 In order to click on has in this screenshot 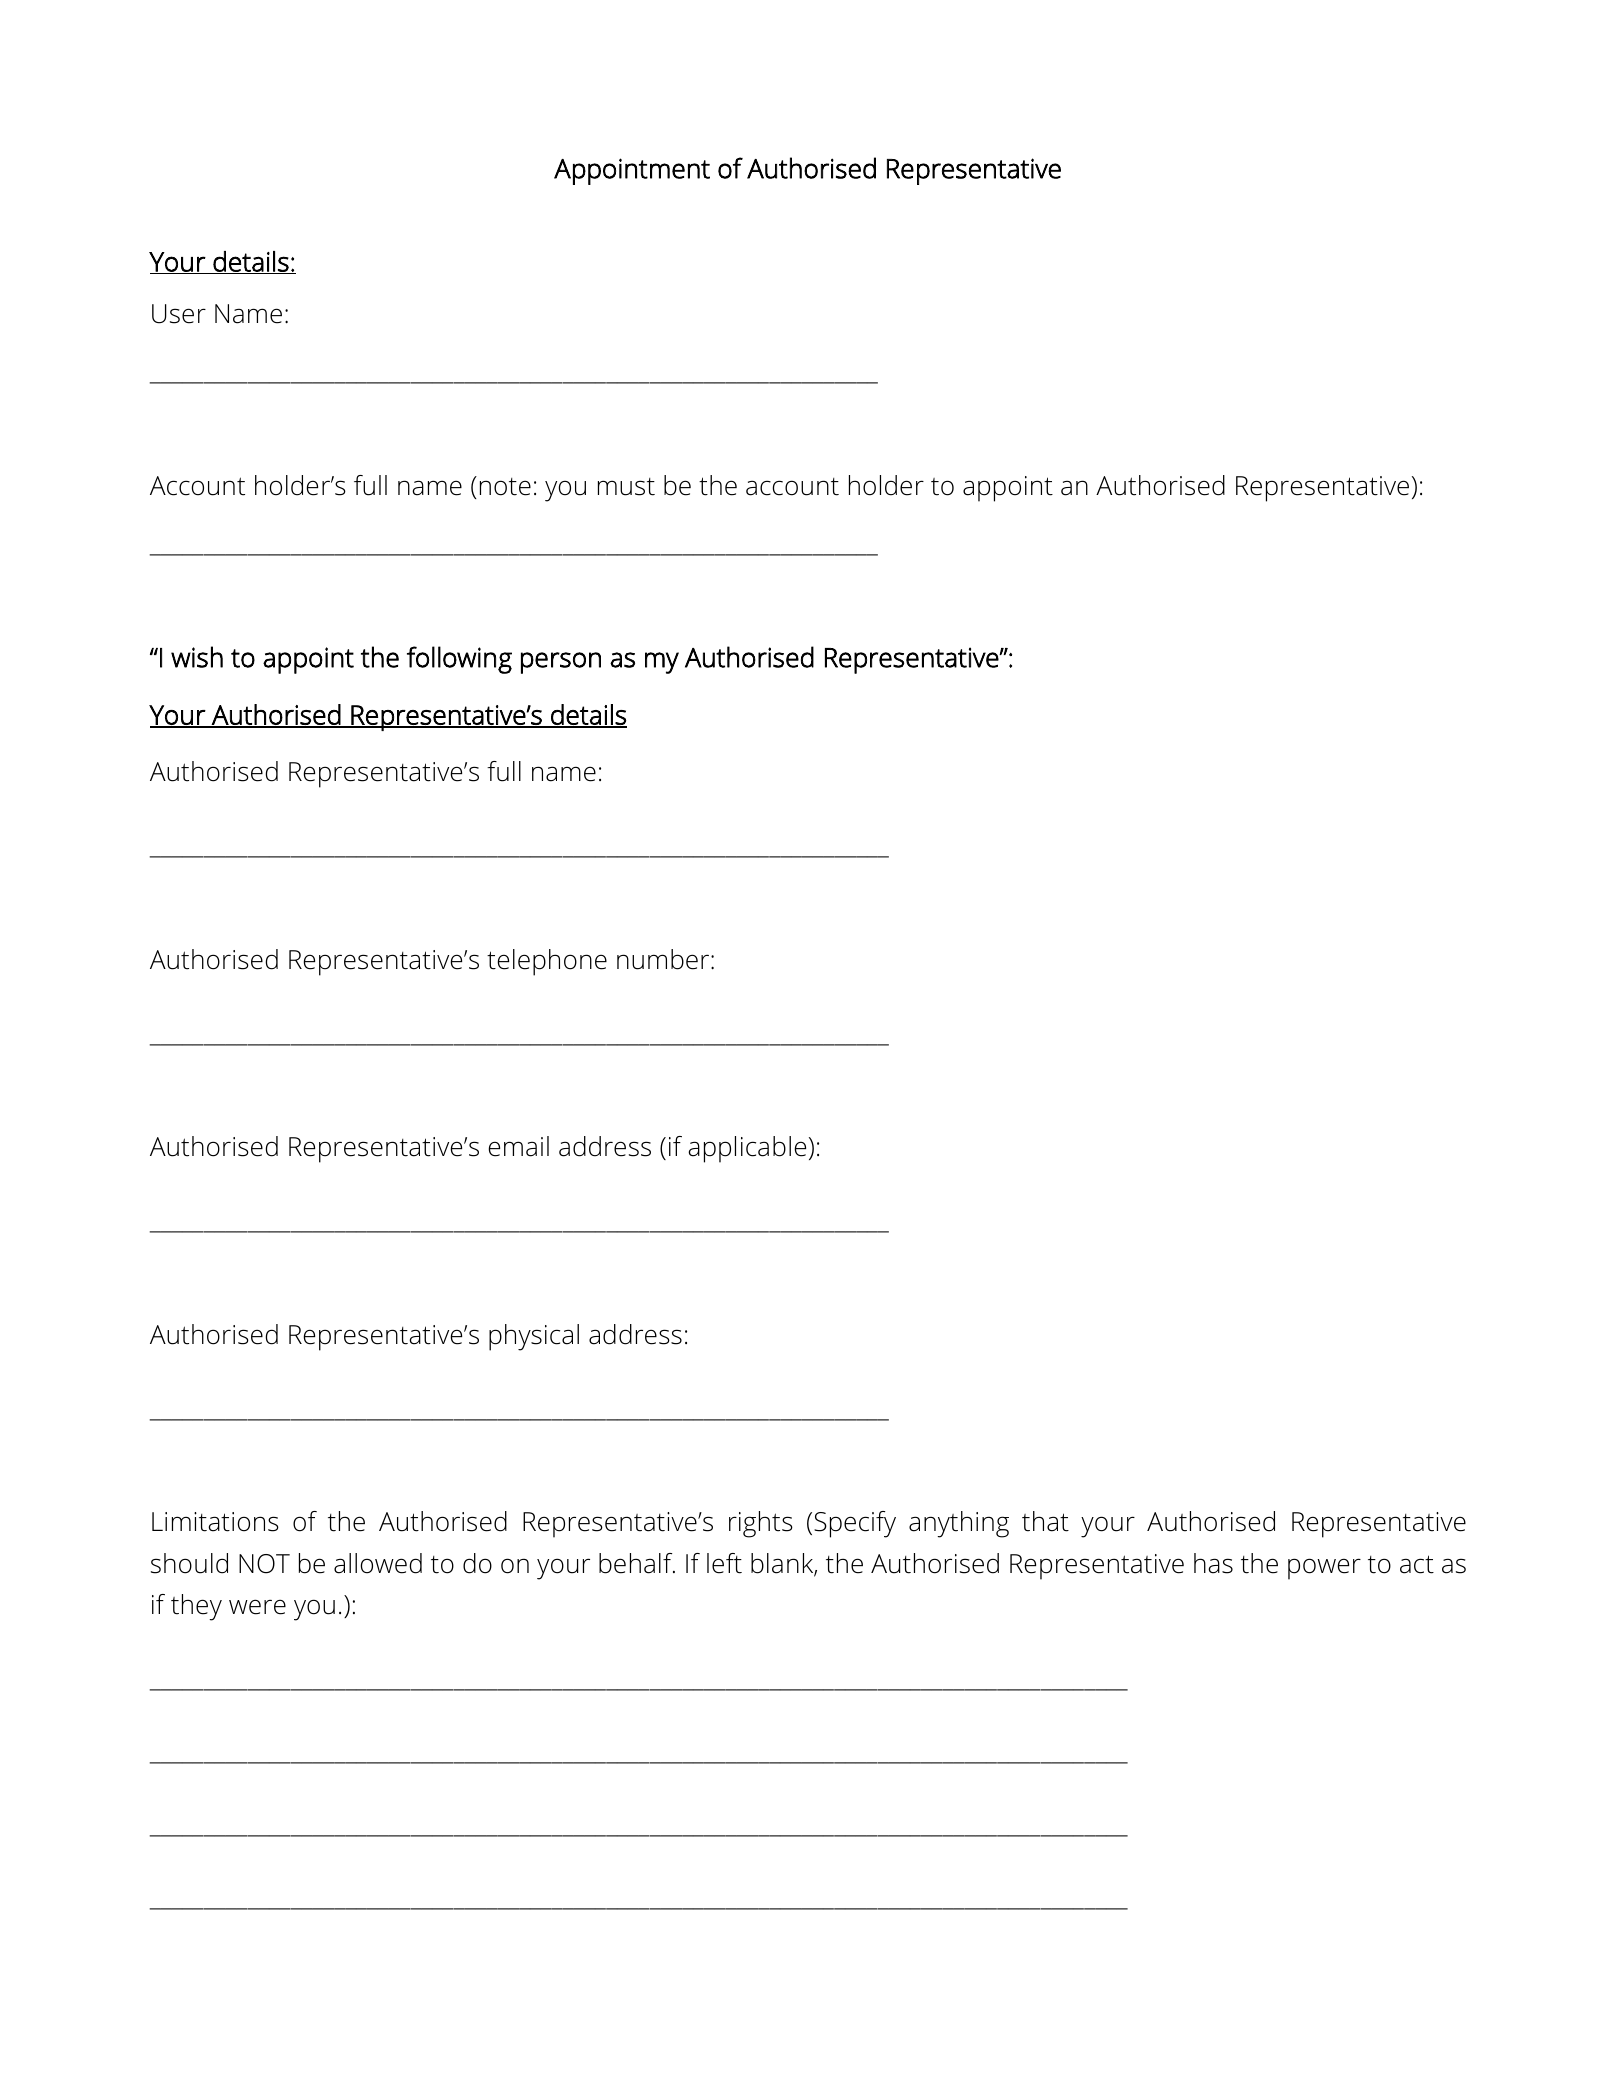, I will do `click(1213, 1563)`.
